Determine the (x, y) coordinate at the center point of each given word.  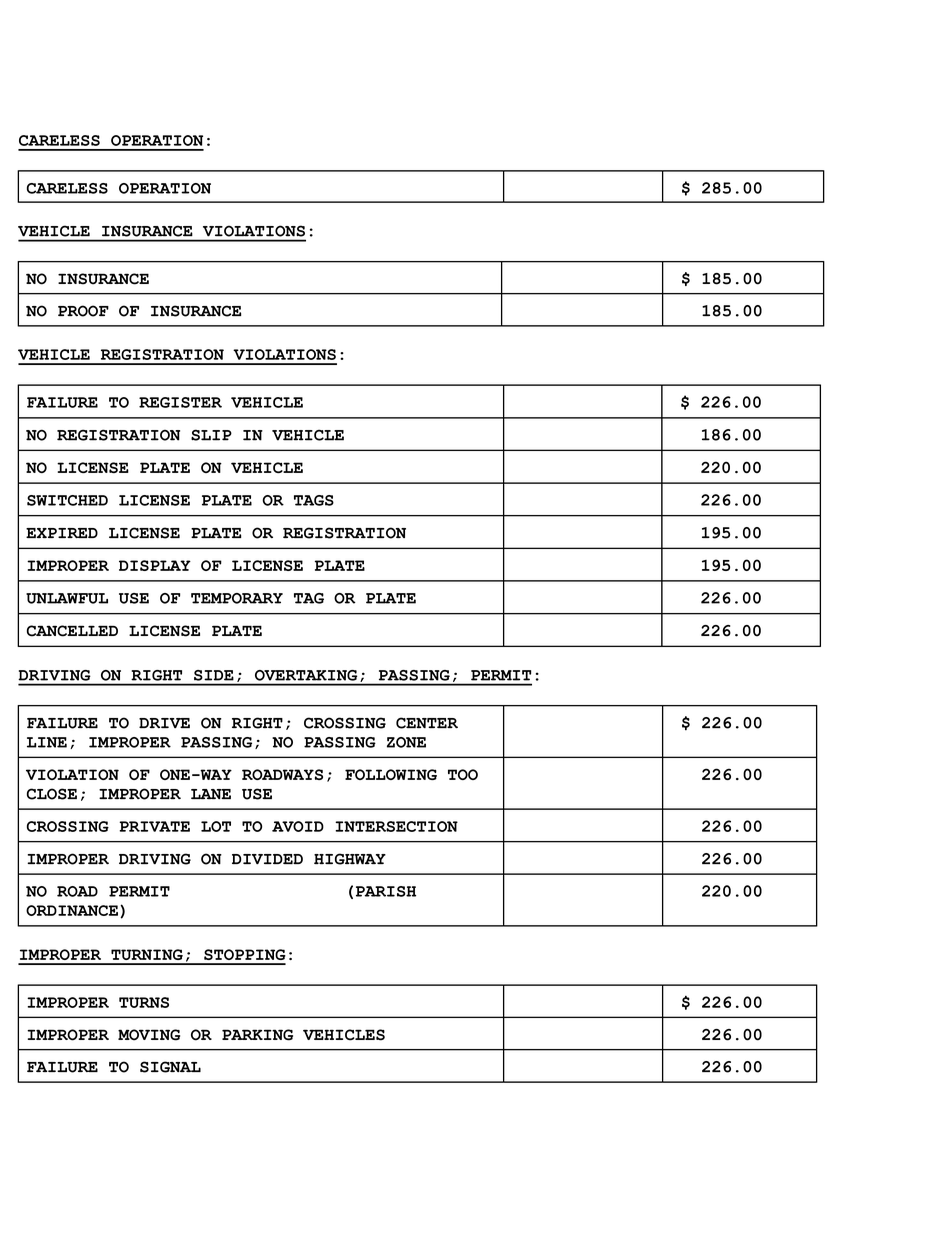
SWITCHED (67, 500)
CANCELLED (72, 631)
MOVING (149, 1035)
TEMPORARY (237, 598)
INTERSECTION (396, 826)
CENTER (427, 723)
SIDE (214, 675)
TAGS (314, 500)
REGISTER (180, 402)
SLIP (211, 435)
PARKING (257, 1035)
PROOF (83, 311)
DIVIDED (267, 859)
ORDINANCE (72, 910)
